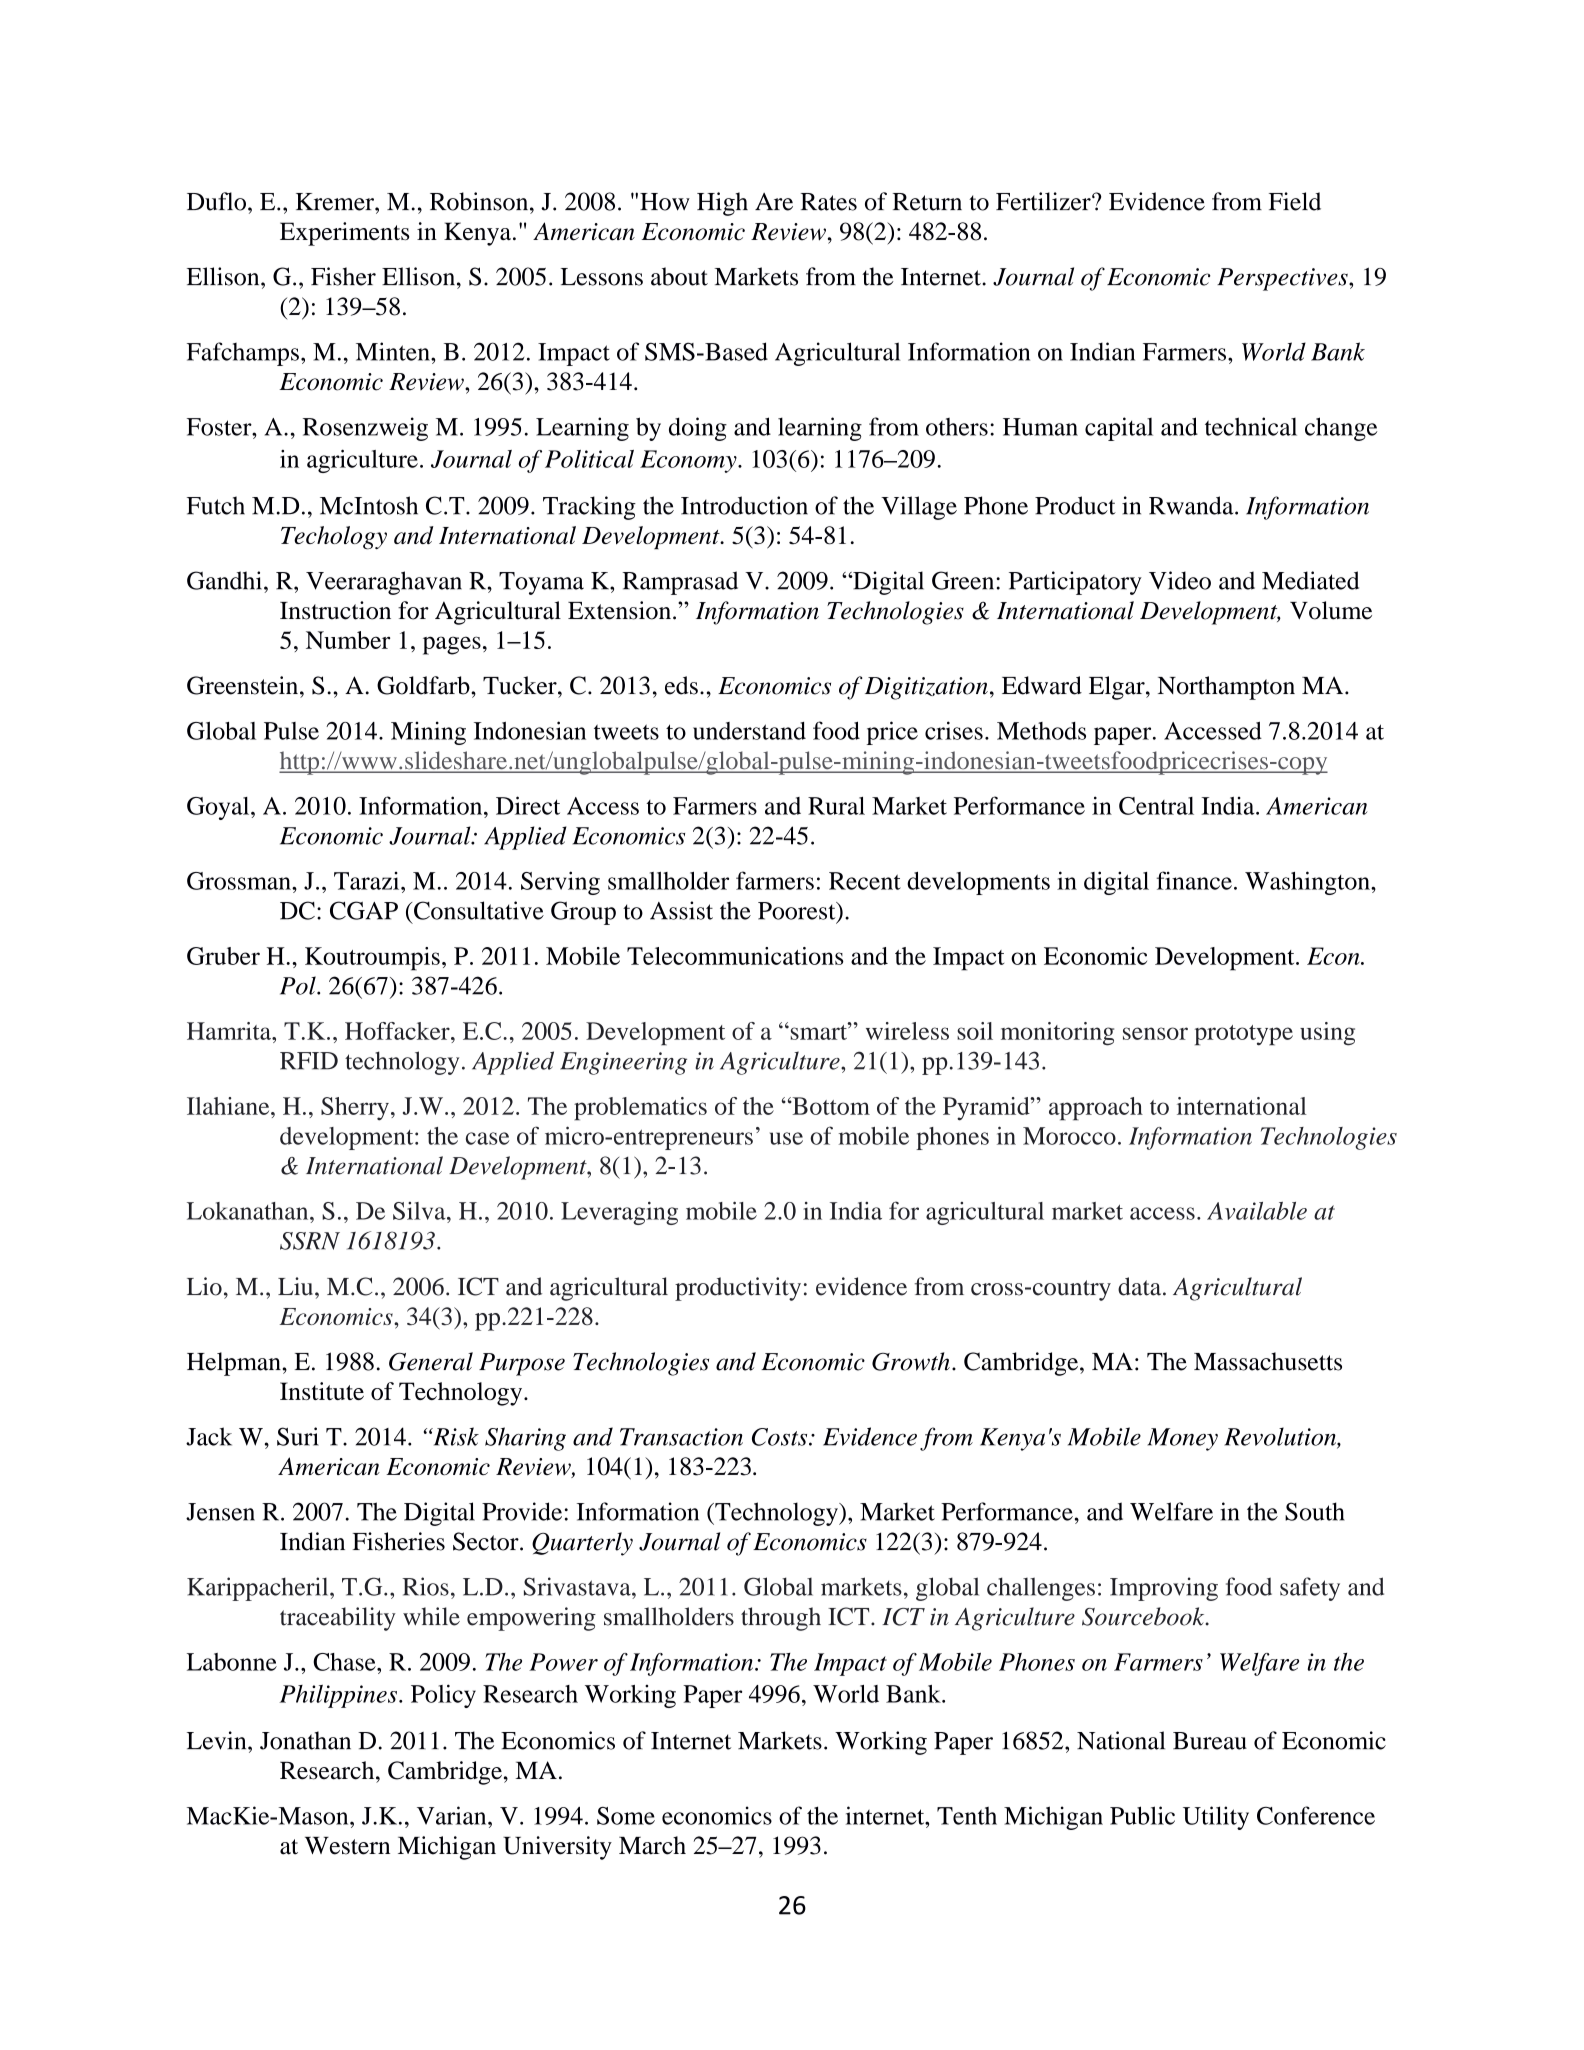 This page has height=2050, width=1584. What do you see at coordinates (735, 956) in the page?
I see `Telecommunications` at bounding box center [735, 956].
